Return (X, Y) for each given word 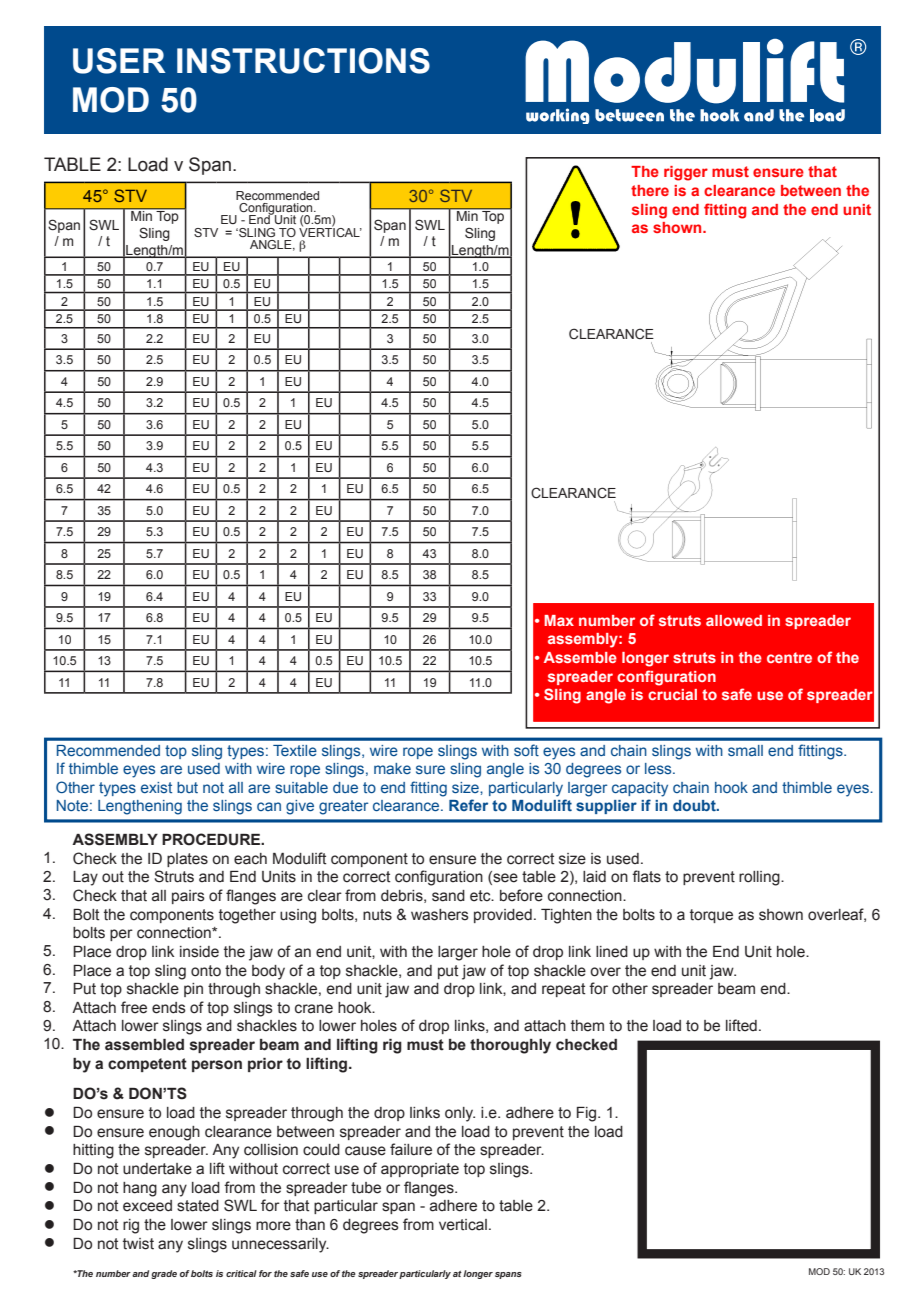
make (392, 768)
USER (119, 61)
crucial (672, 694)
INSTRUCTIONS (303, 61)
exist (156, 787)
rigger (686, 173)
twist (138, 1244)
